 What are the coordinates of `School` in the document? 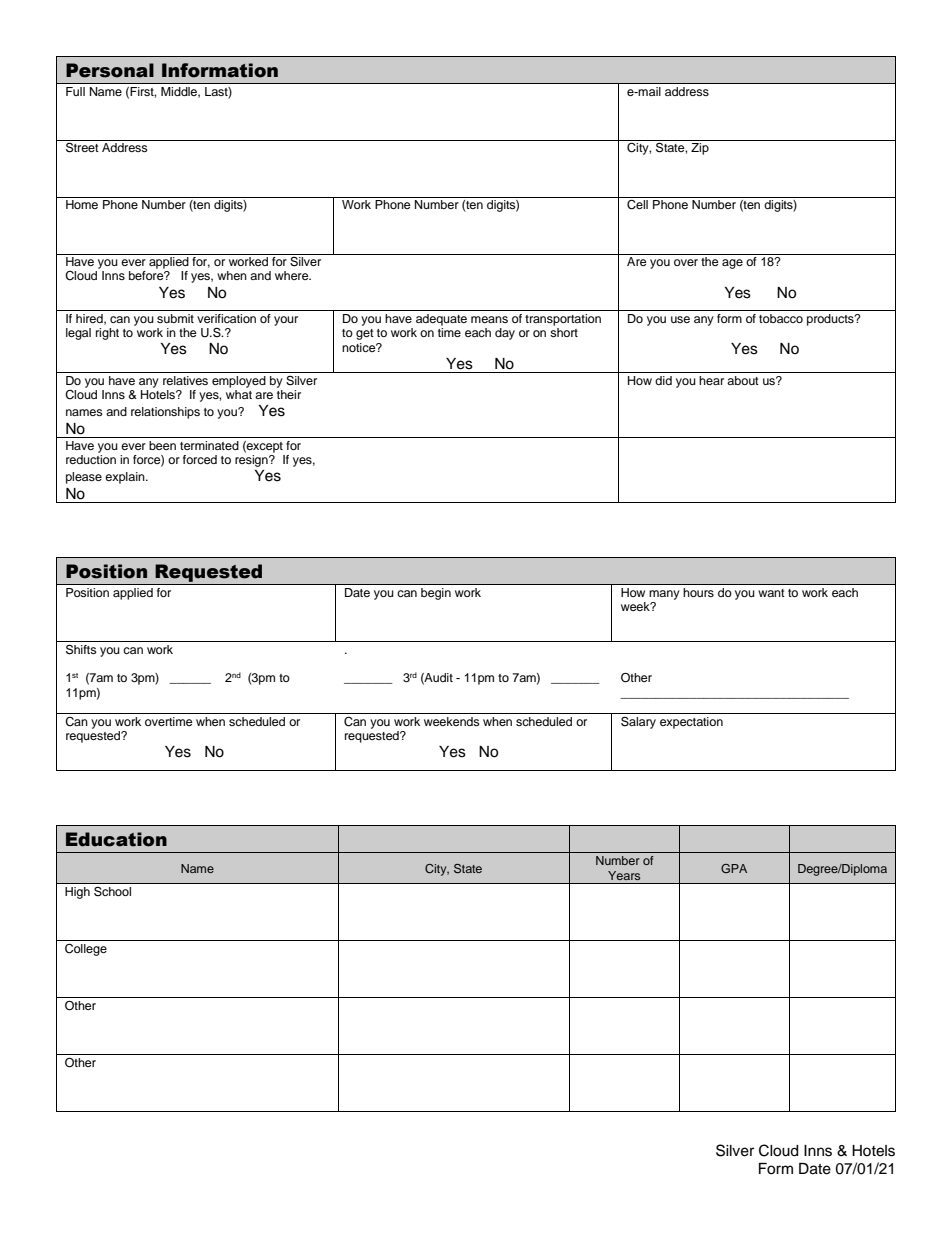 It's located at (112, 891).
